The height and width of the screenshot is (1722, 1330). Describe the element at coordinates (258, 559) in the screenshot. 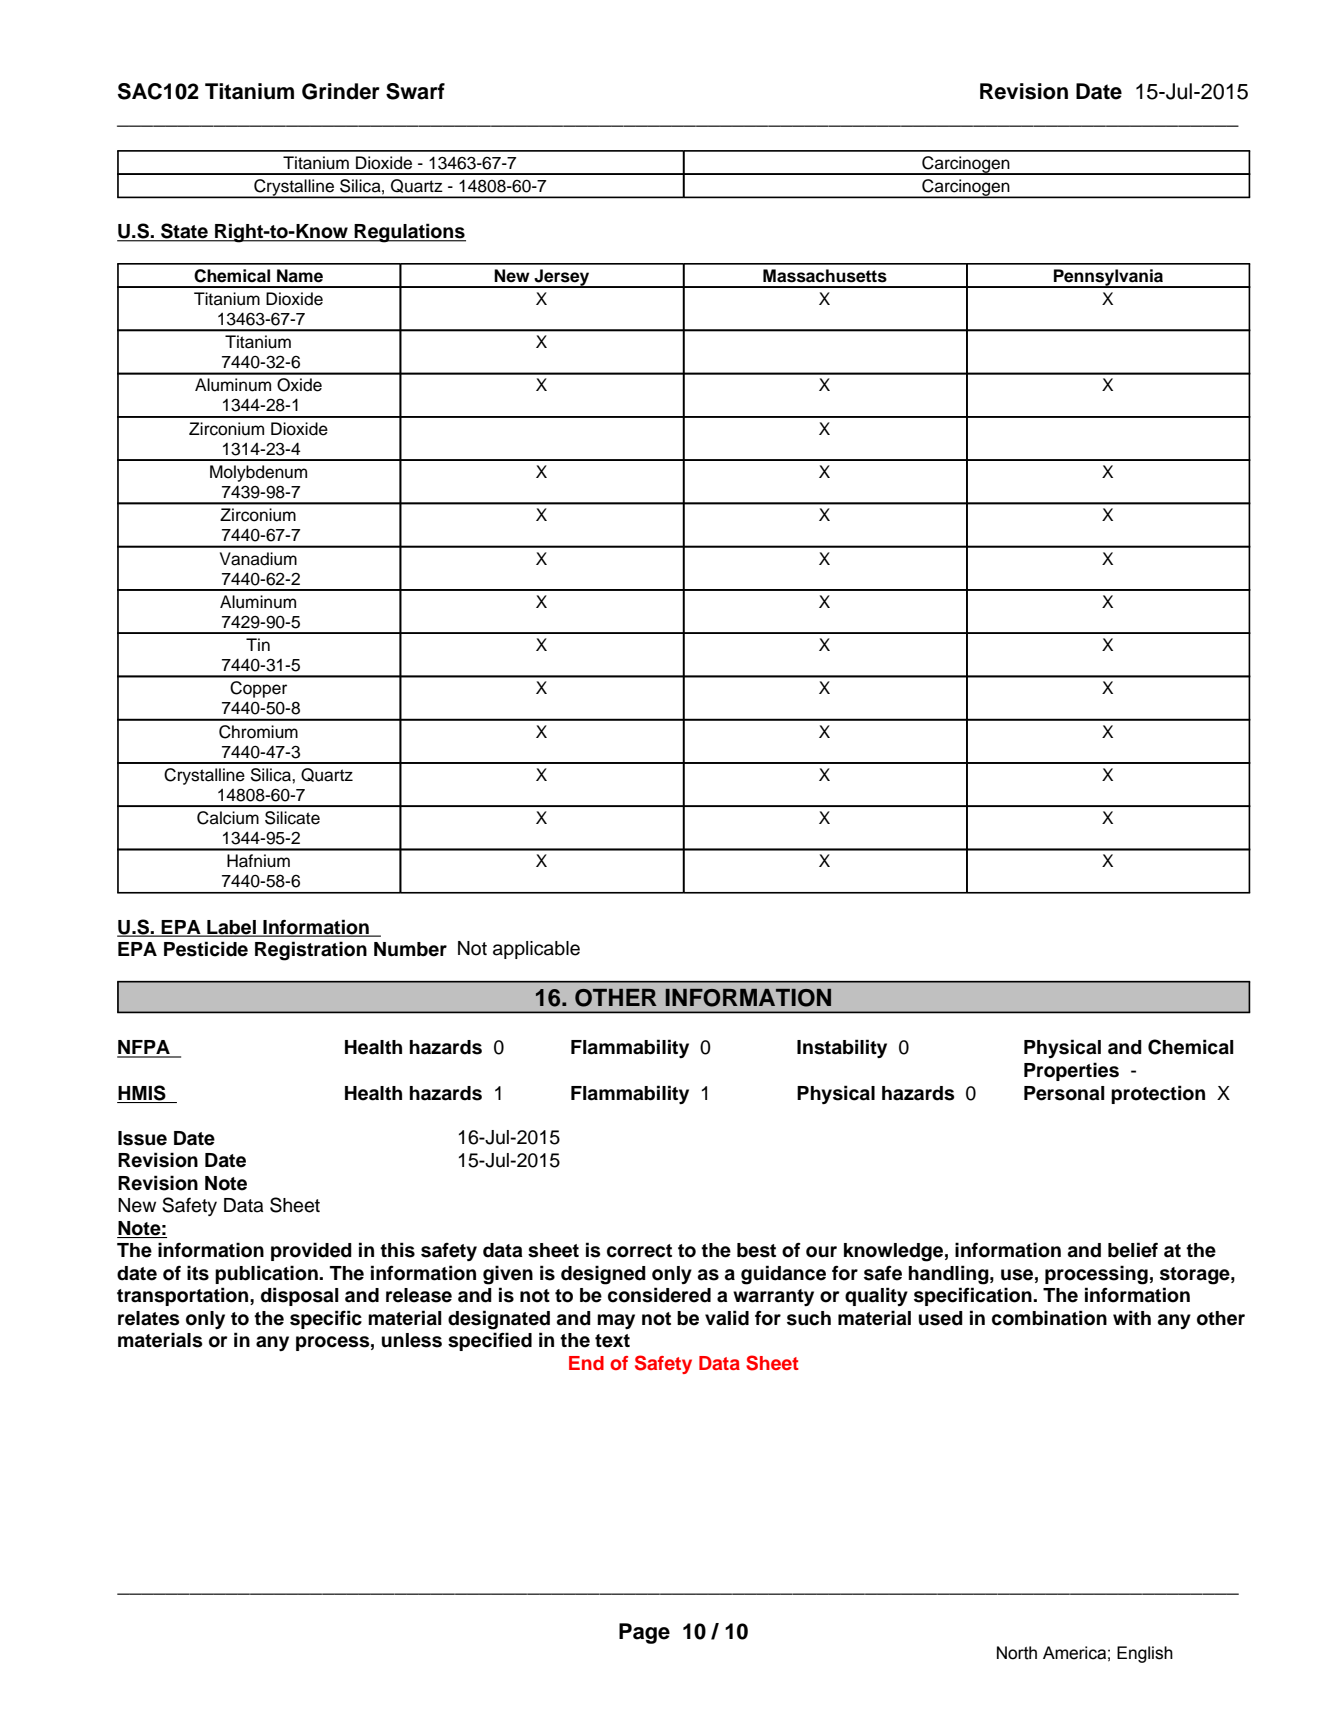

I see `Vanadium` at that location.
